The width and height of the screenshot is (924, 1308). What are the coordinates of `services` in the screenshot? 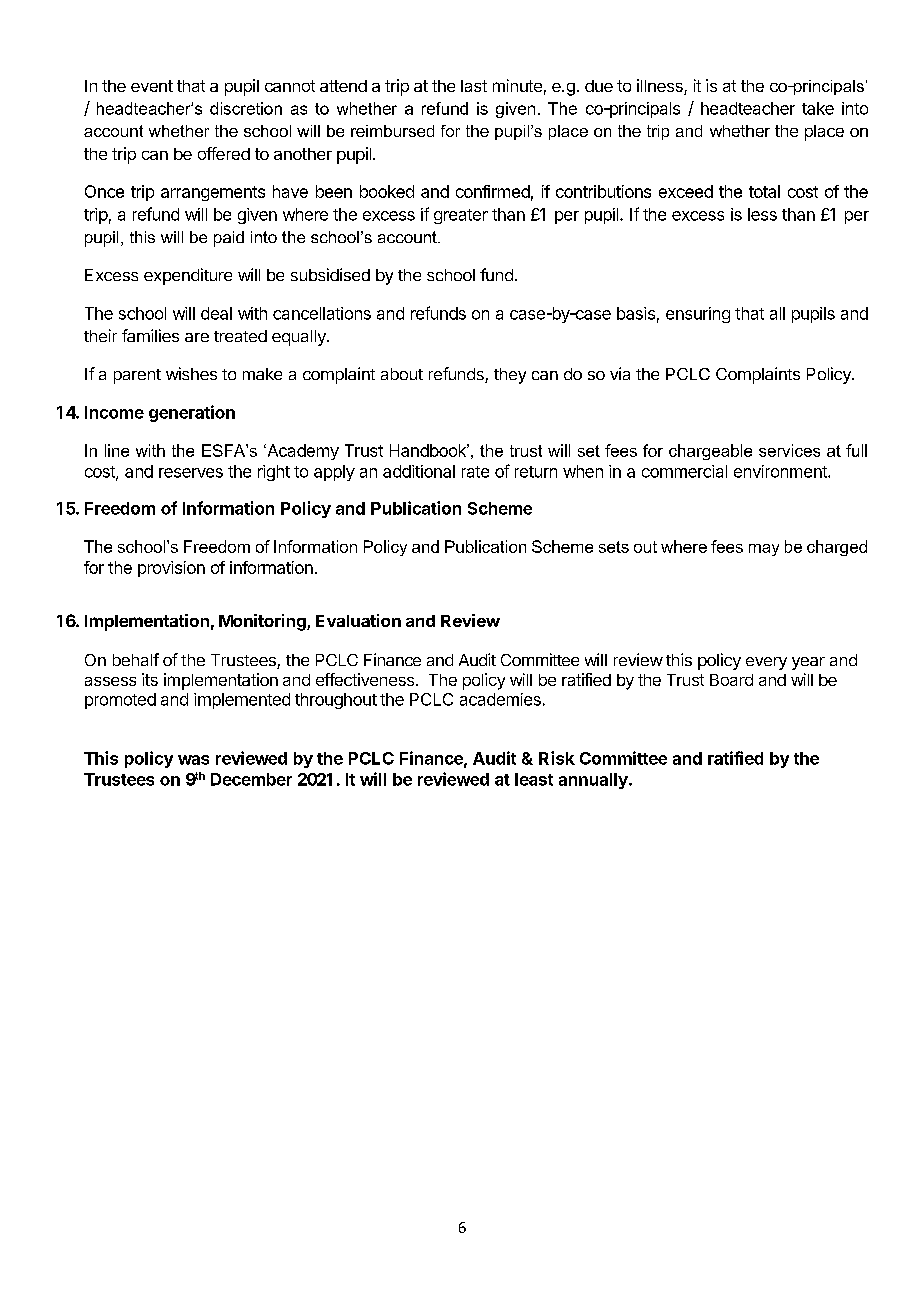 It's located at (789, 450).
